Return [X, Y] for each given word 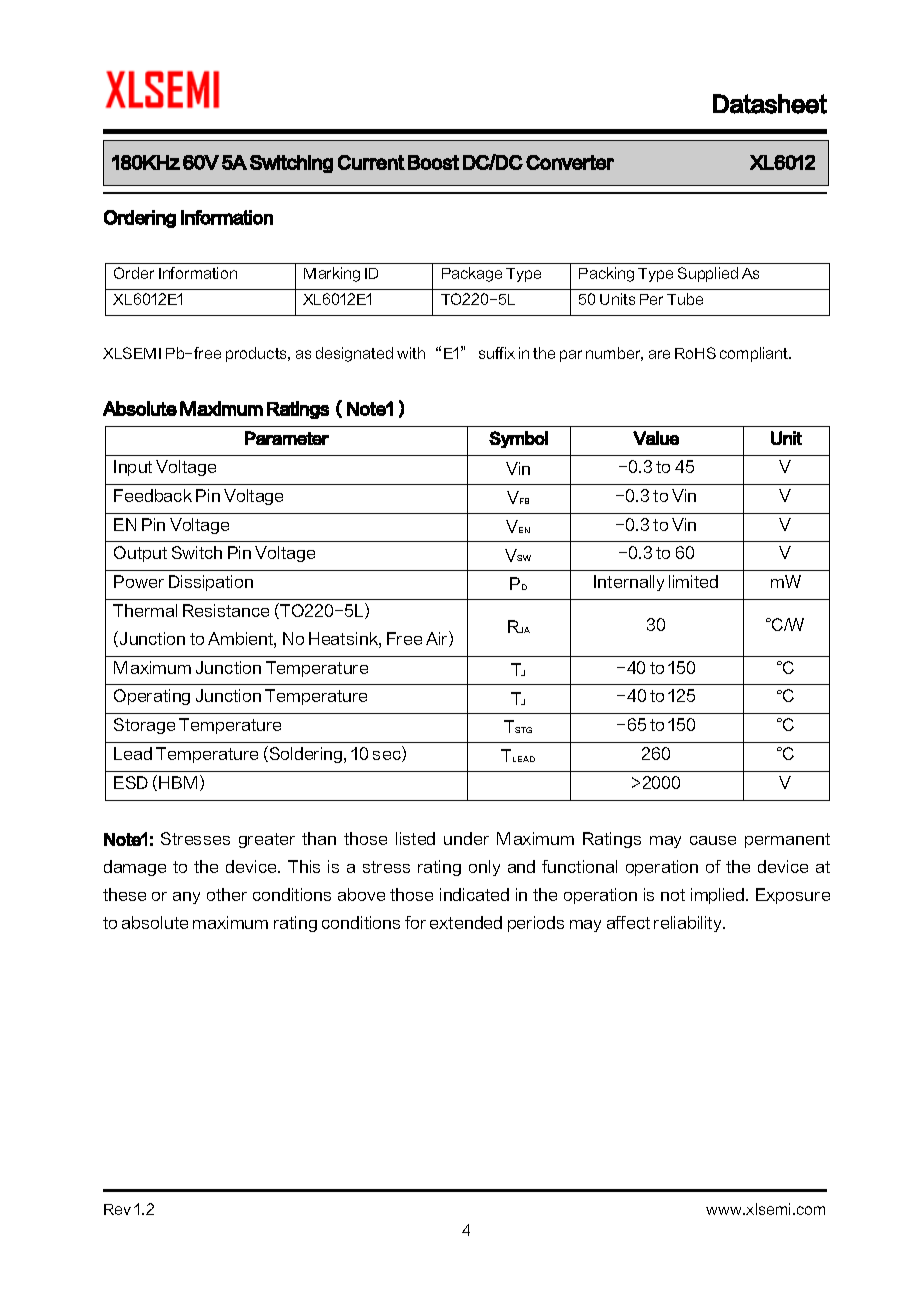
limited [693, 581]
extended [466, 922]
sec [388, 756]
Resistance [226, 610]
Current [371, 162]
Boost [433, 162]
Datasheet [770, 104]
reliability [689, 924]
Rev [117, 1209]
